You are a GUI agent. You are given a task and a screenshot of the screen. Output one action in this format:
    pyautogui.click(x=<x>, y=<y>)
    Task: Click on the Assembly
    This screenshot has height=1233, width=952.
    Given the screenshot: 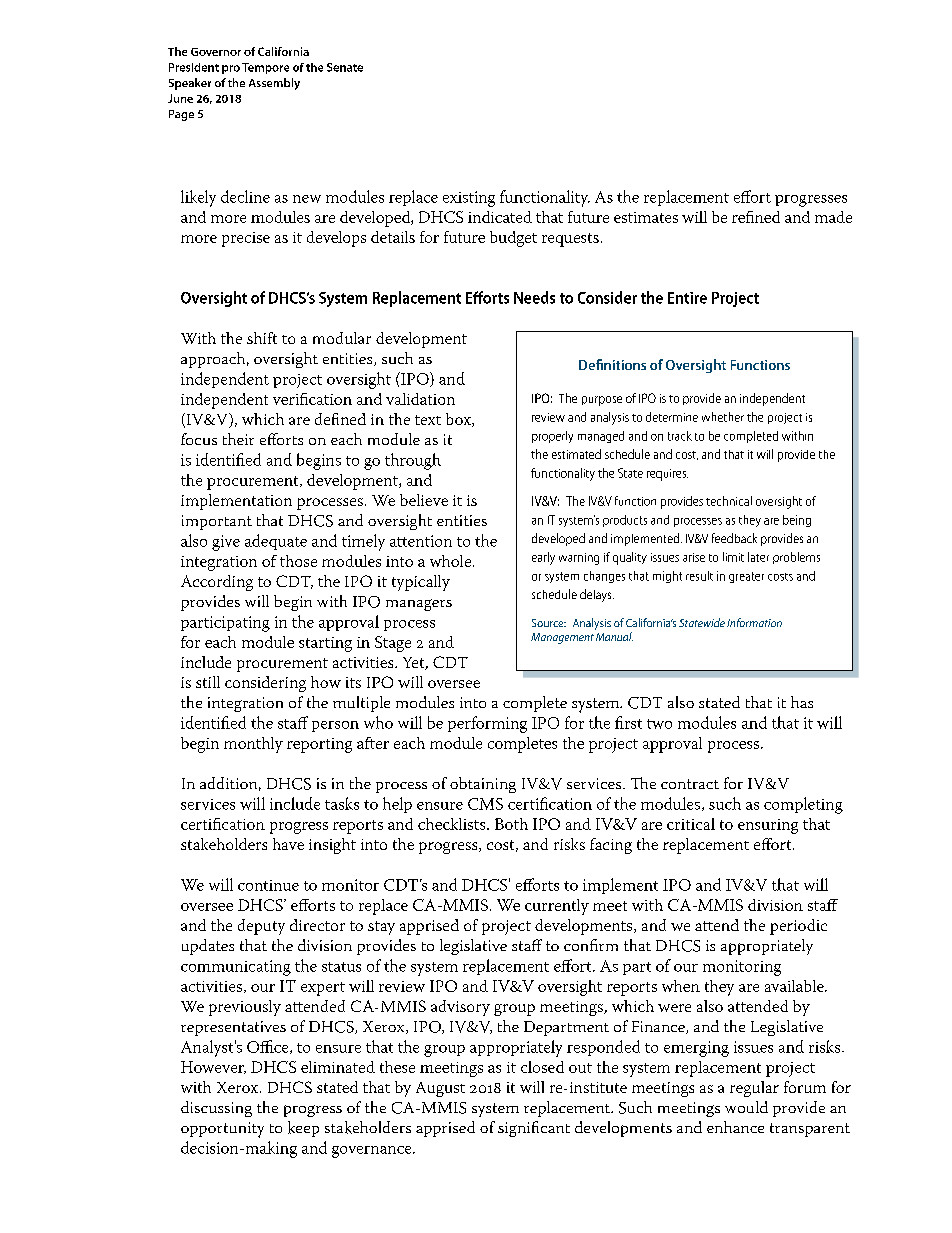 What is the action you would take?
    pyautogui.click(x=274, y=84)
